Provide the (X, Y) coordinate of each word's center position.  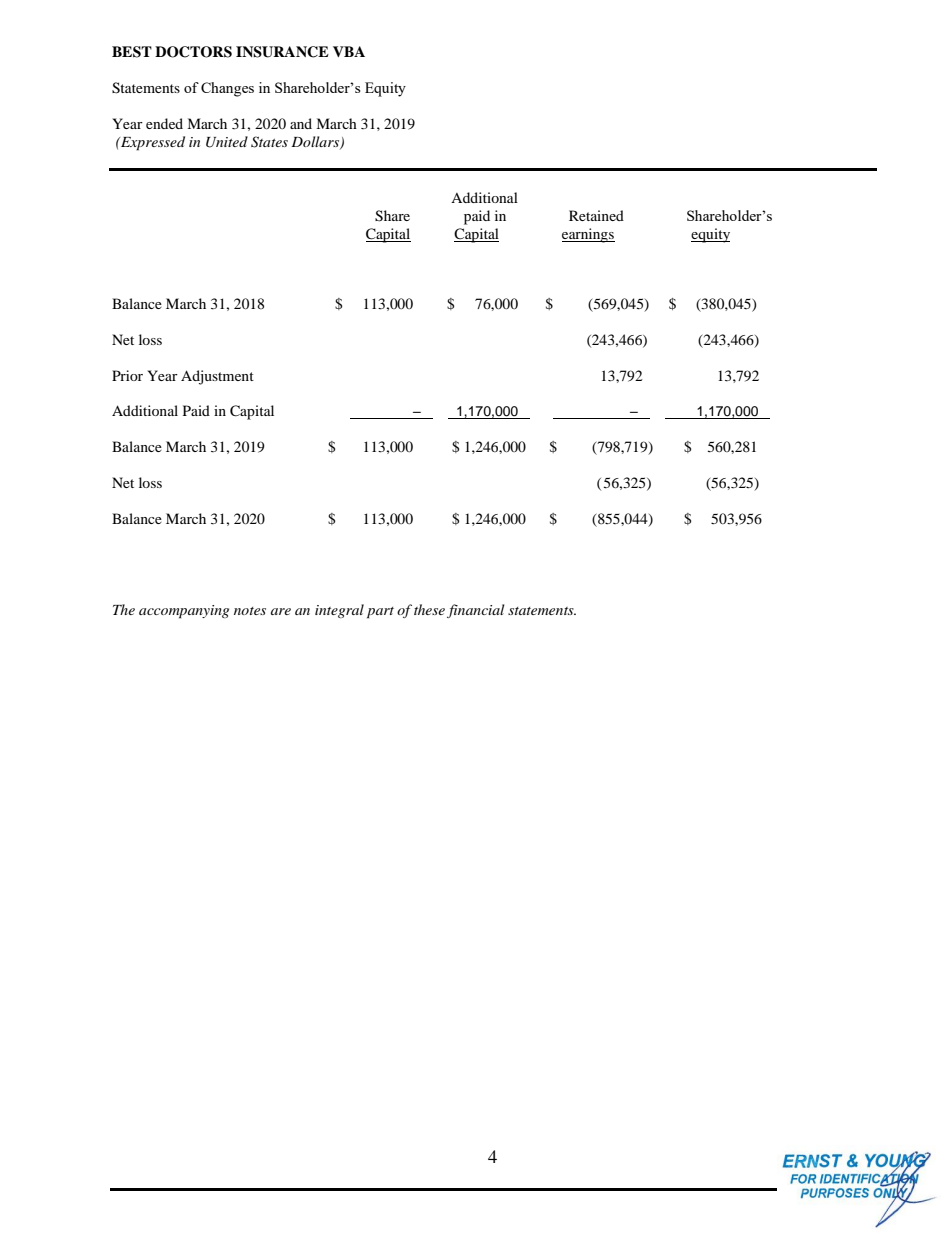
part (380, 613)
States (269, 142)
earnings (588, 235)
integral (339, 611)
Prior (127, 375)
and (301, 123)
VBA (349, 51)
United (227, 142)
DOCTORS (193, 52)
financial (476, 611)
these (429, 609)
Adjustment (217, 377)
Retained (596, 215)
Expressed (152, 143)
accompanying (184, 612)
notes (250, 611)
